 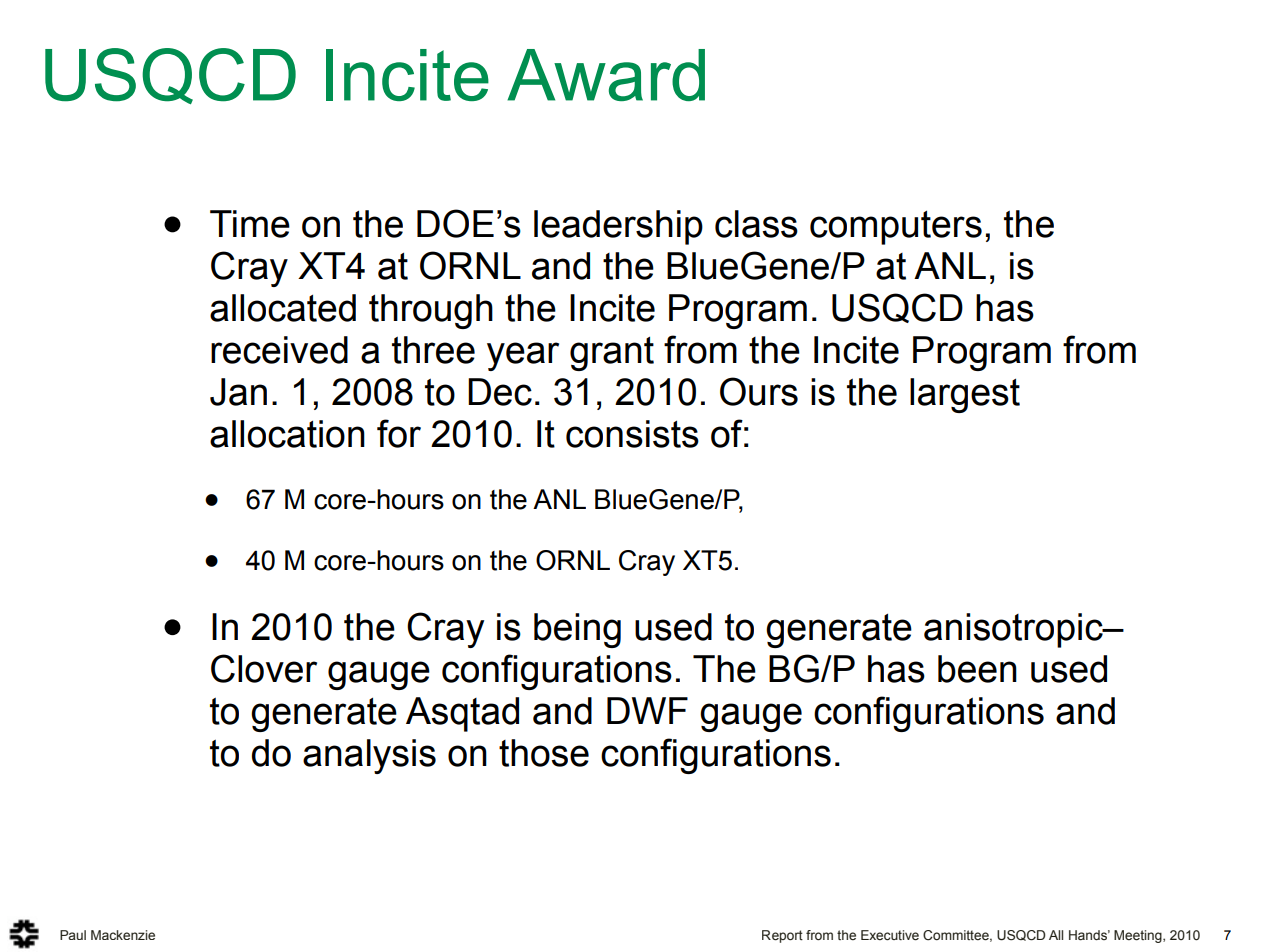 What do you see at coordinates (369, 756) in the screenshot?
I see `analysis` at bounding box center [369, 756].
